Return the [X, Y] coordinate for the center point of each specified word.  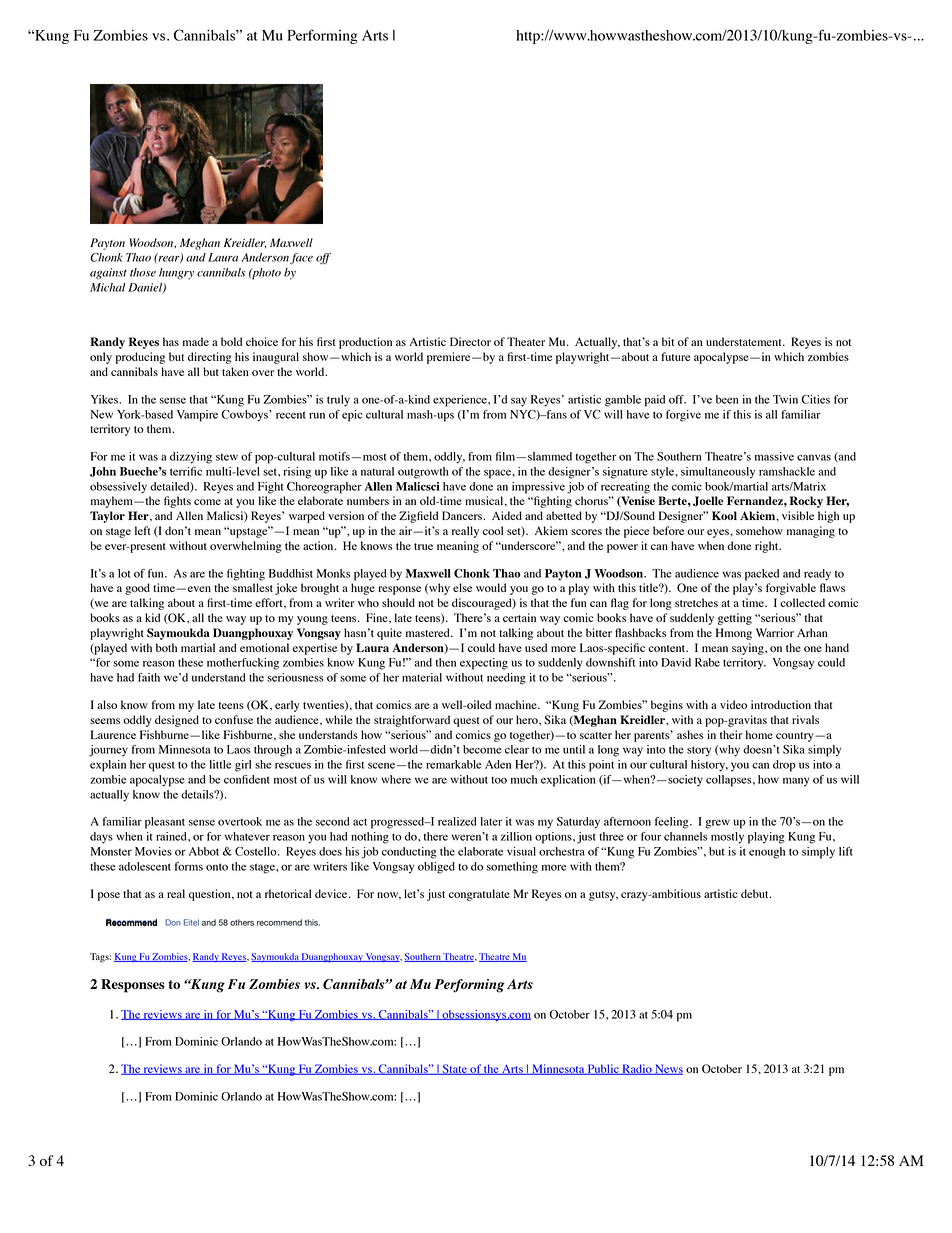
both [166, 647]
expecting [484, 664]
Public [603, 1069]
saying [749, 649]
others [242, 922]
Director [470, 341]
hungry [176, 274]
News [668, 1069]
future [675, 356]
